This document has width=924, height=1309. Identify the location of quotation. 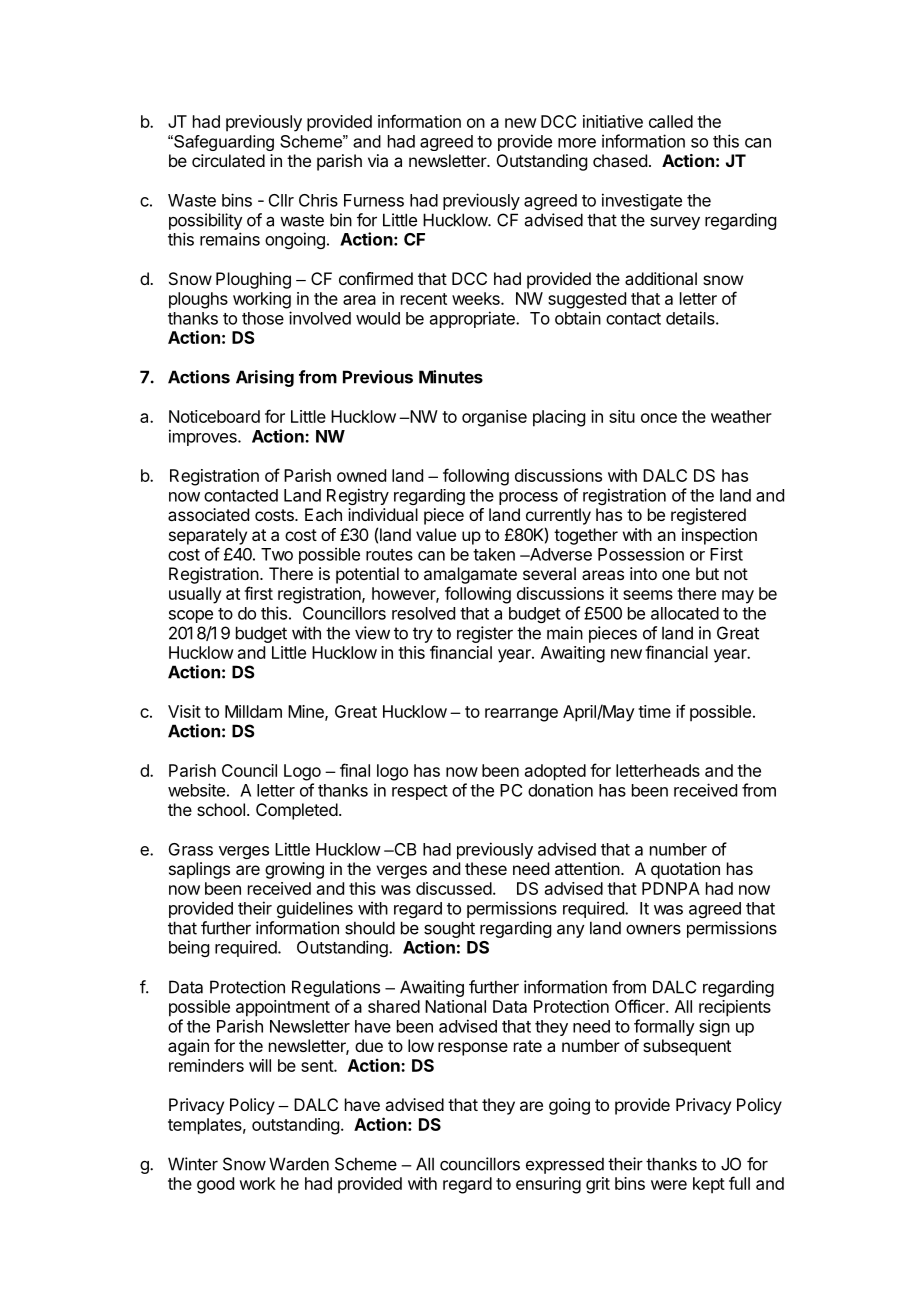
(685, 870).
